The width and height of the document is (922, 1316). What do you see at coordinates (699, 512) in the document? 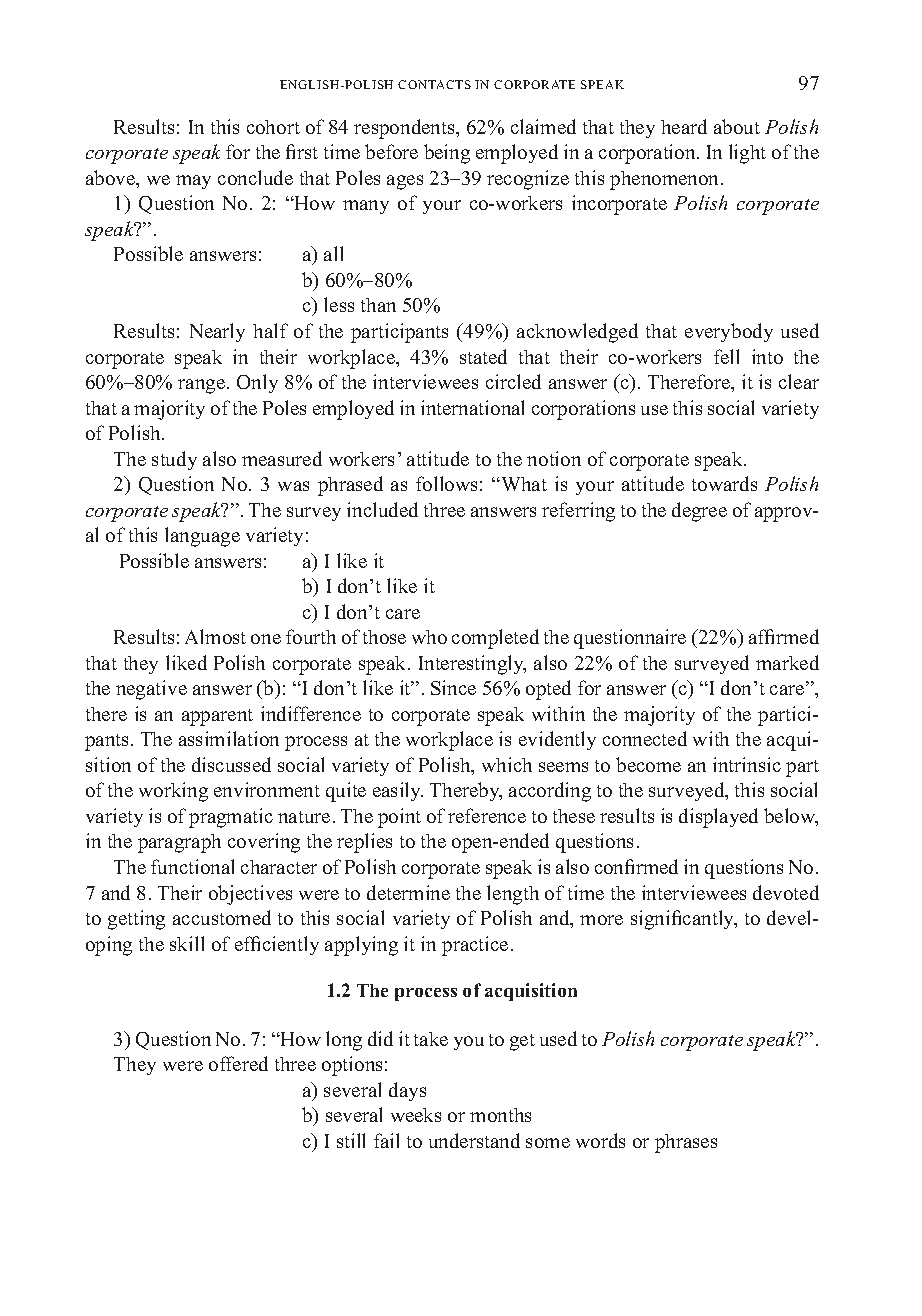
I see `degree` at bounding box center [699, 512].
